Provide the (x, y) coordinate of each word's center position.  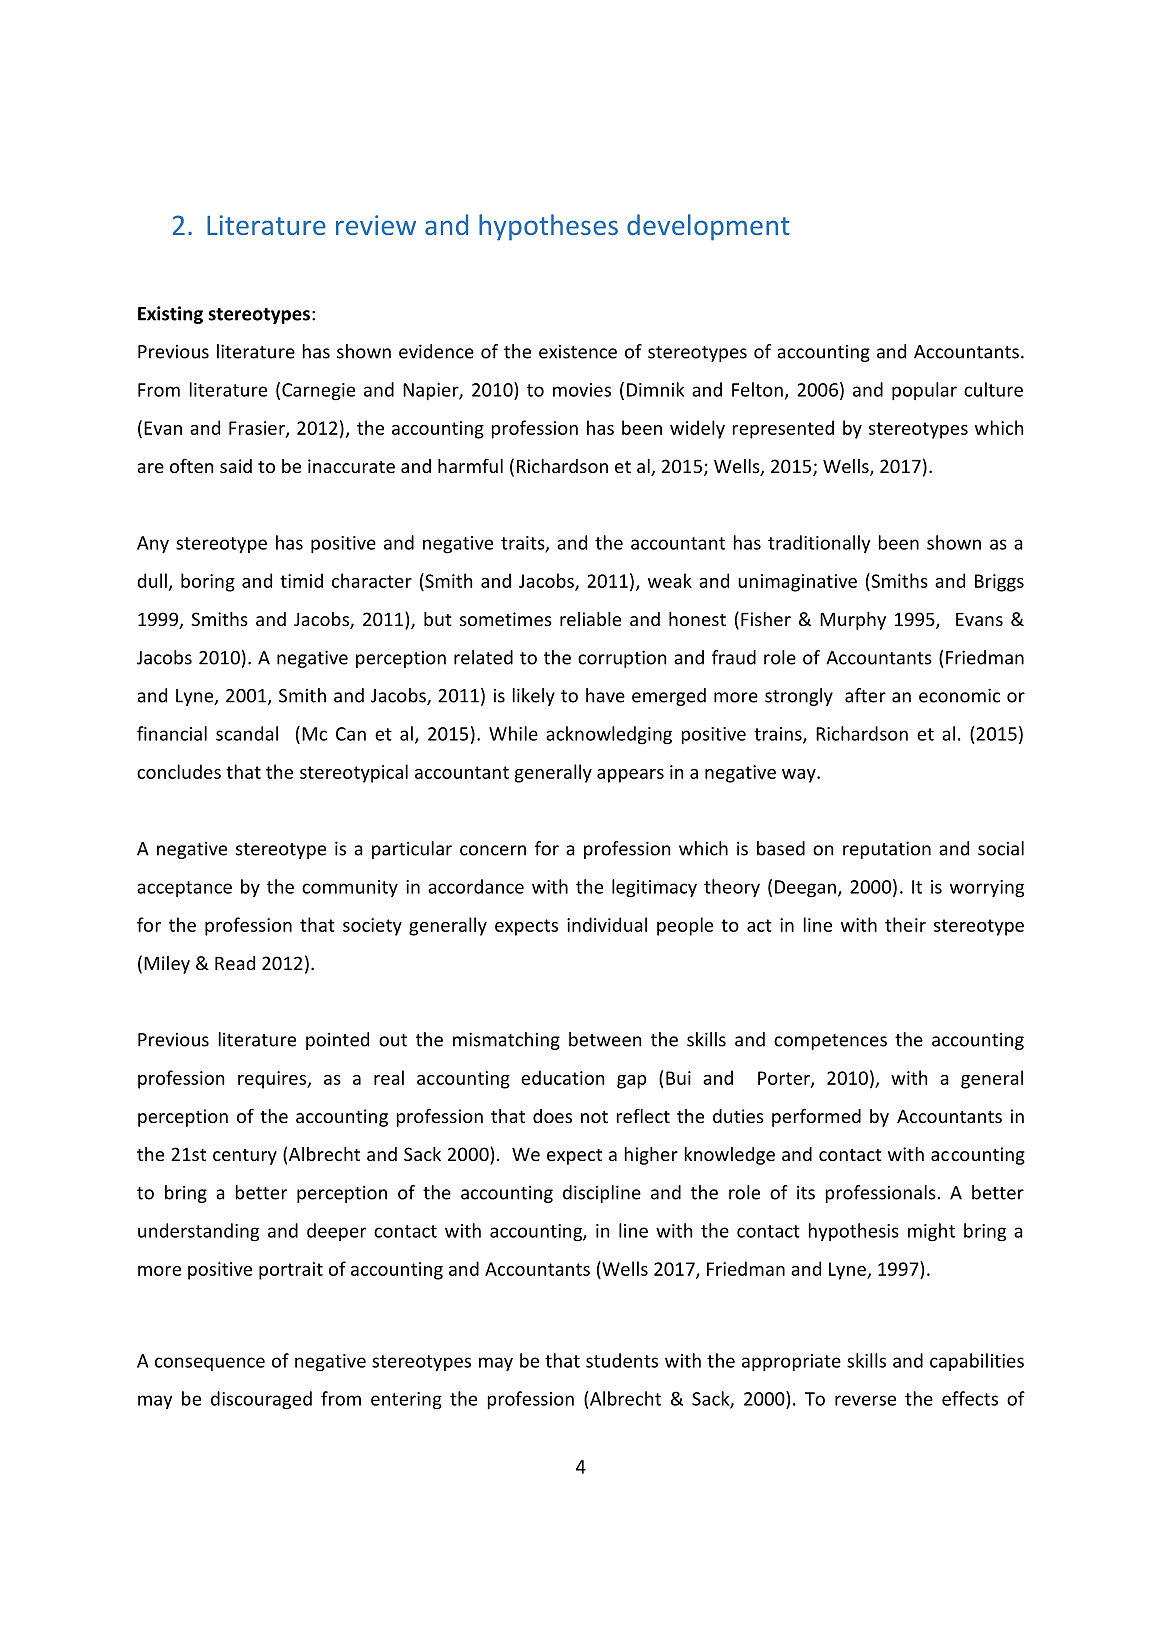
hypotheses (548, 227)
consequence (210, 1364)
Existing (170, 315)
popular (924, 391)
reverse (865, 1400)
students (622, 1360)
